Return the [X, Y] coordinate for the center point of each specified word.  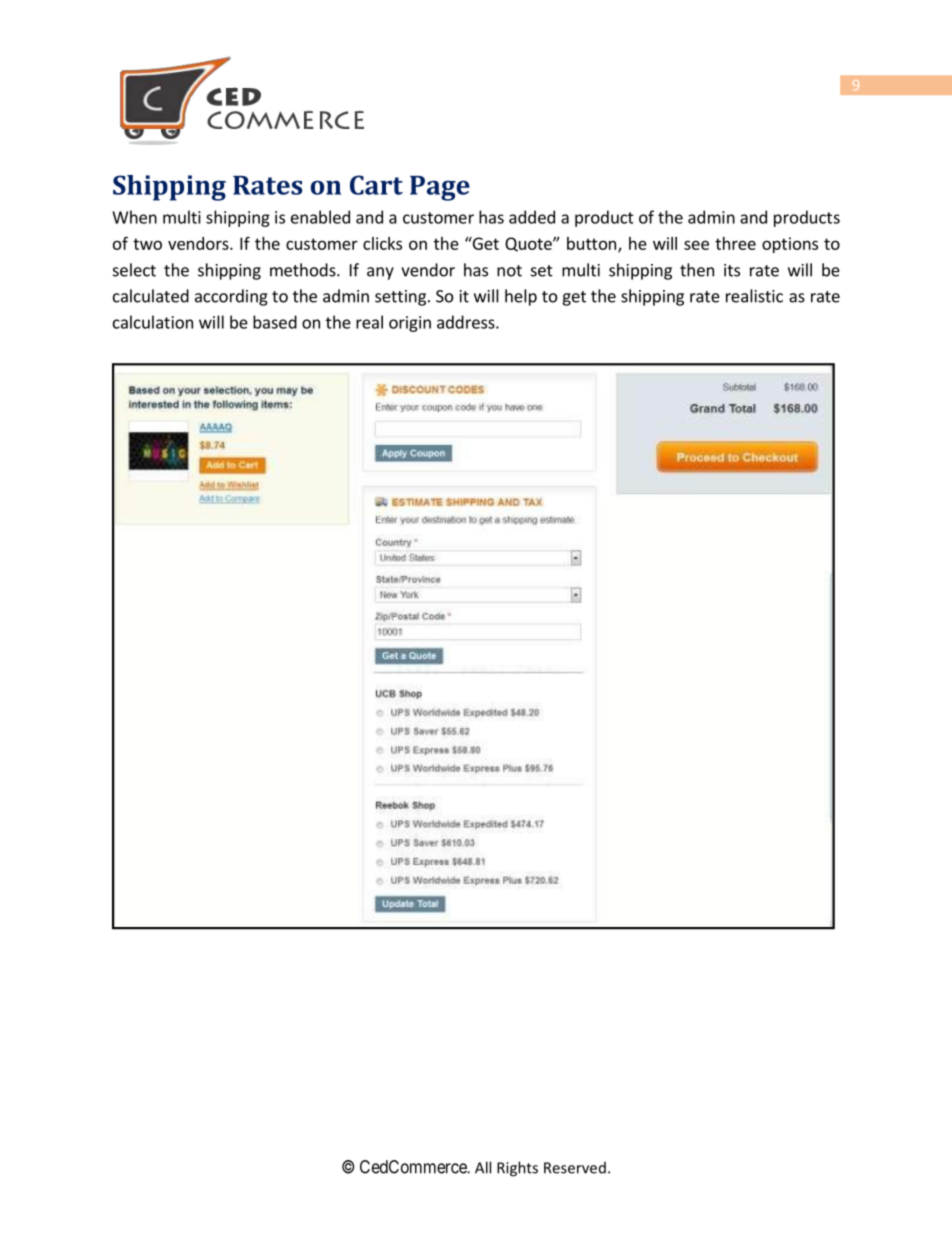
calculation [153, 322]
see [696, 245]
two [147, 244]
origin [410, 324]
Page [440, 188]
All [483, 1167]
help [521, 297]
